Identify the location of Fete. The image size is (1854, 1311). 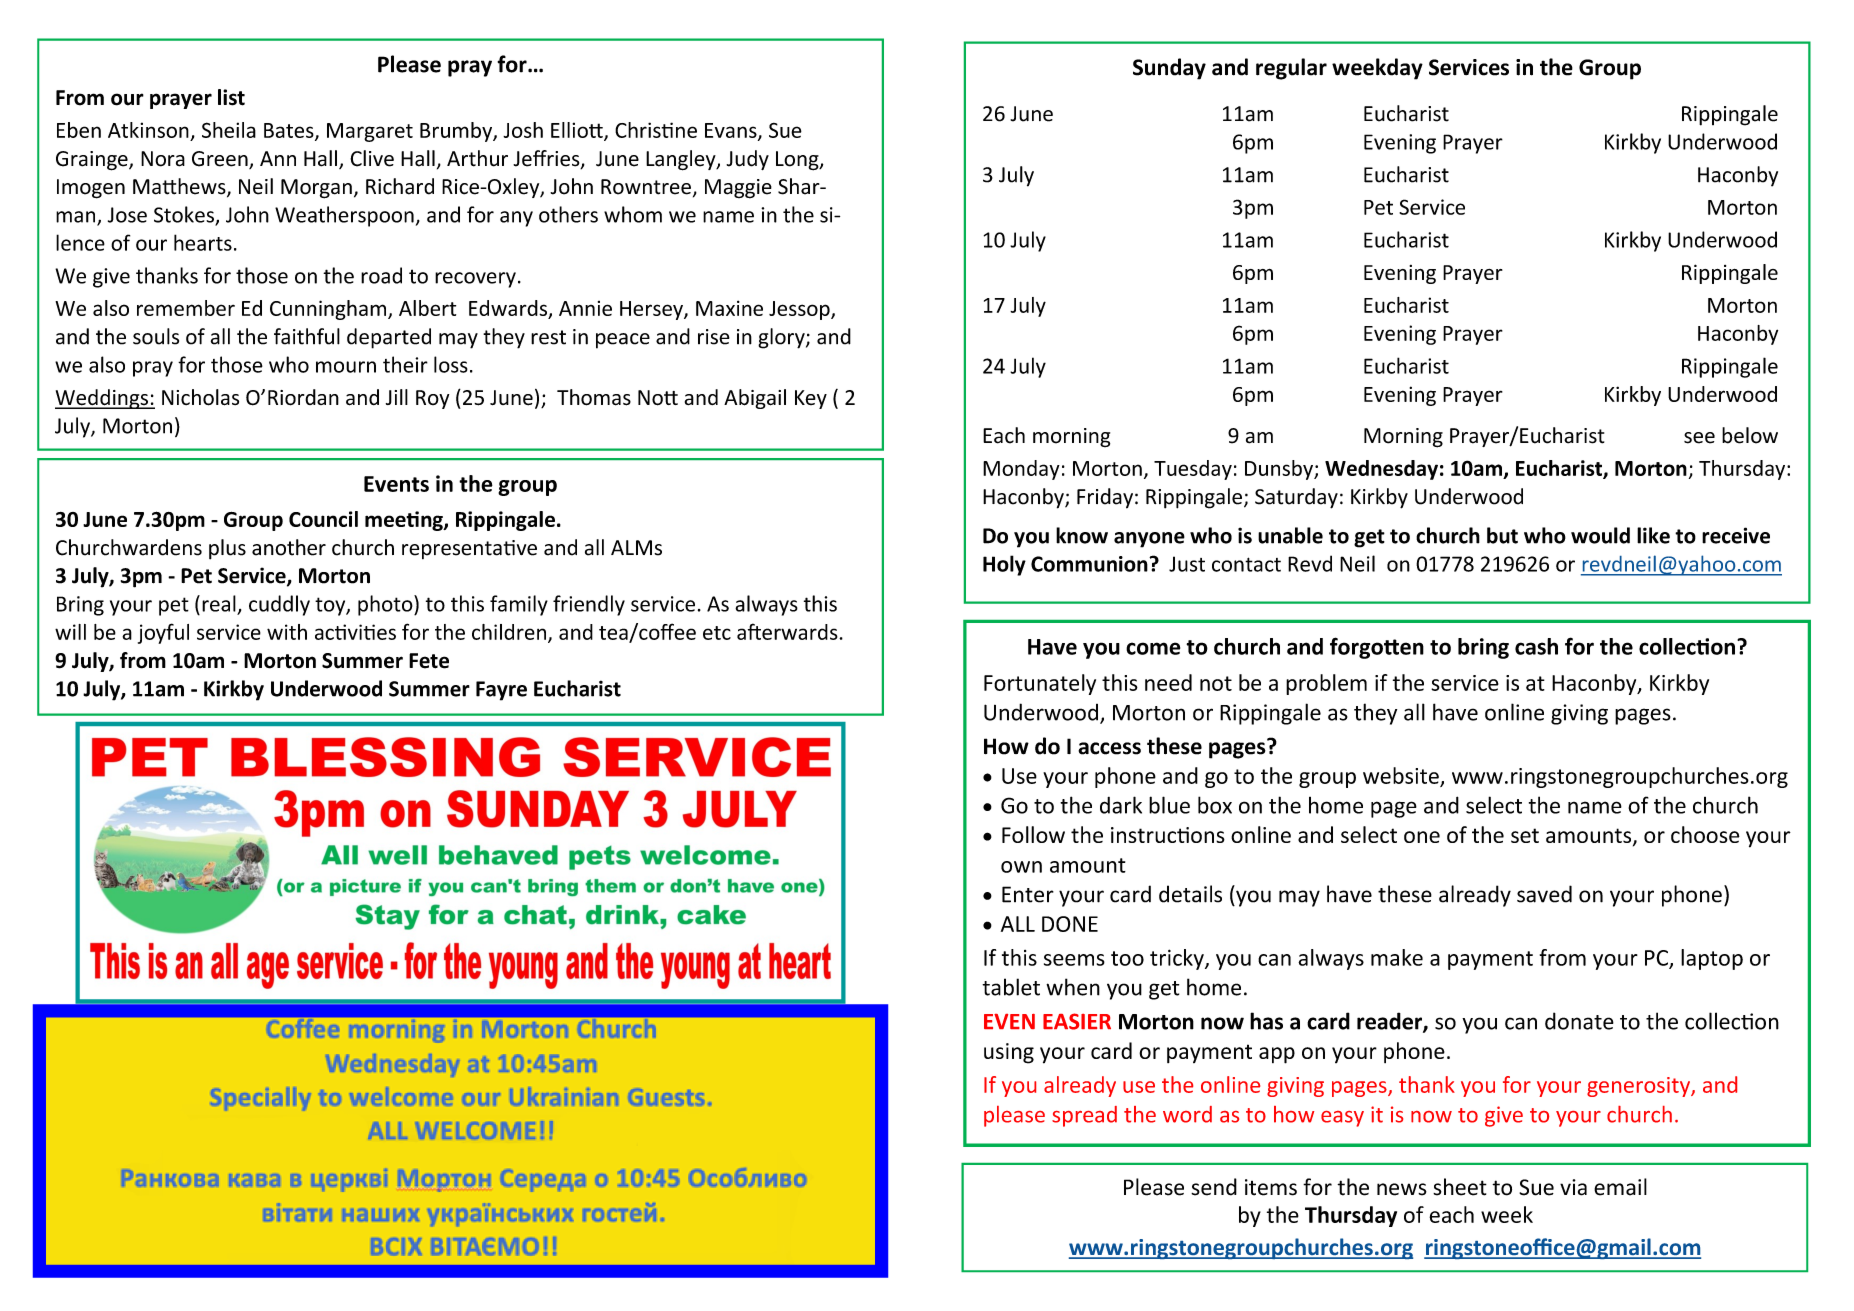
(429, 661).
